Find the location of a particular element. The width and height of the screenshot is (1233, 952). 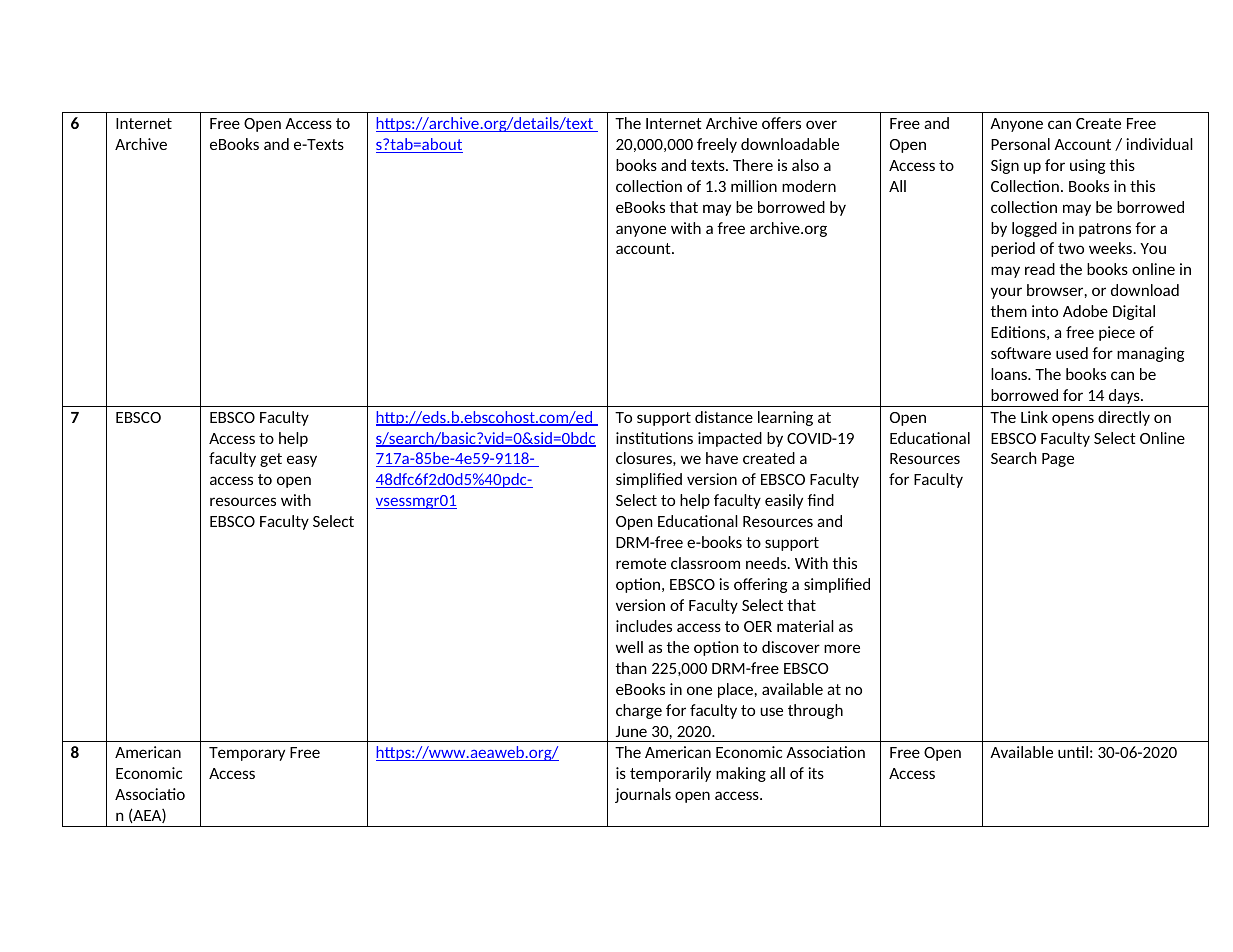

easy is located at coordinates (302, 461).
